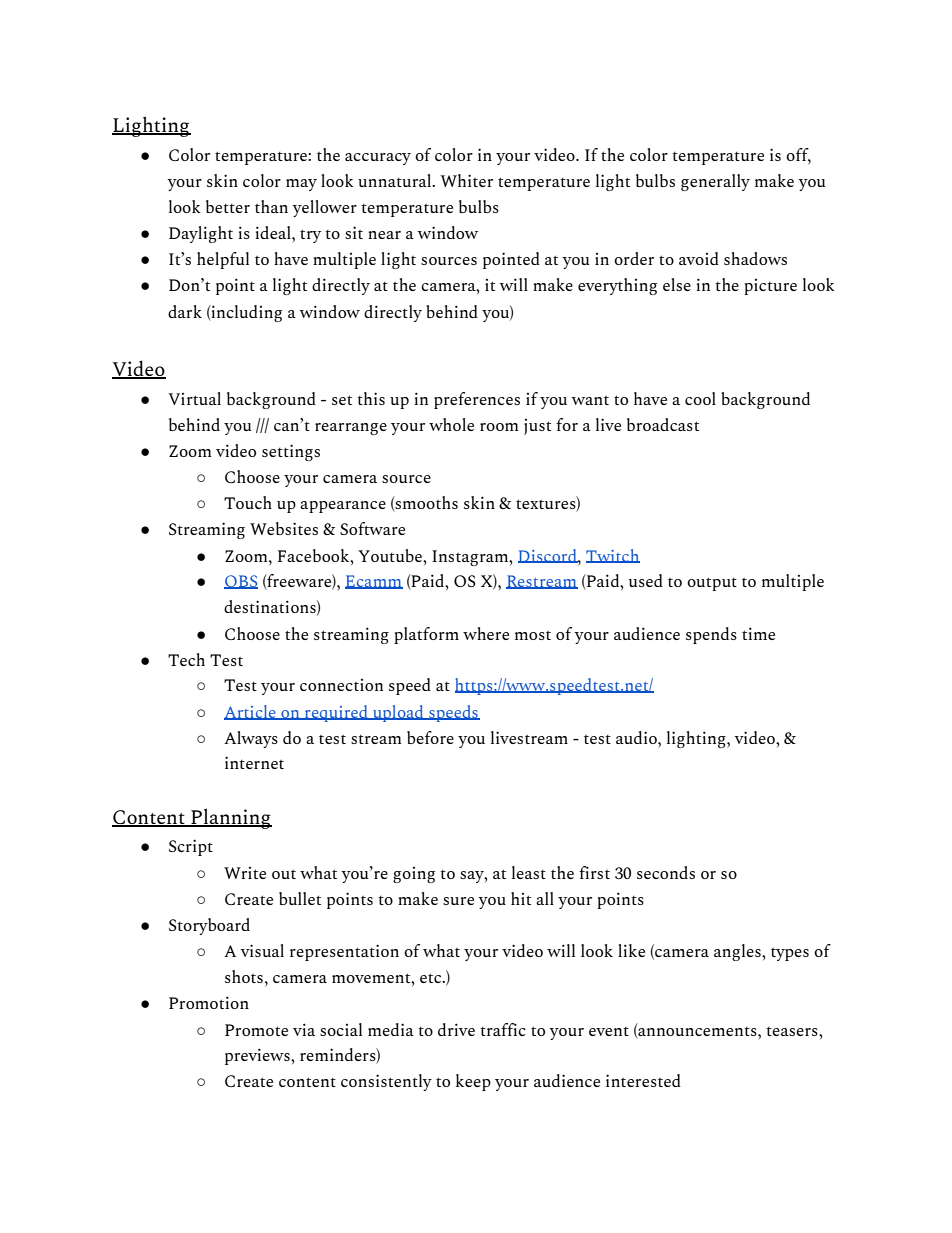  What do you see at coordinates (486, 633) in the screenshot?
I see `where` at bounding box center [486, 633].
